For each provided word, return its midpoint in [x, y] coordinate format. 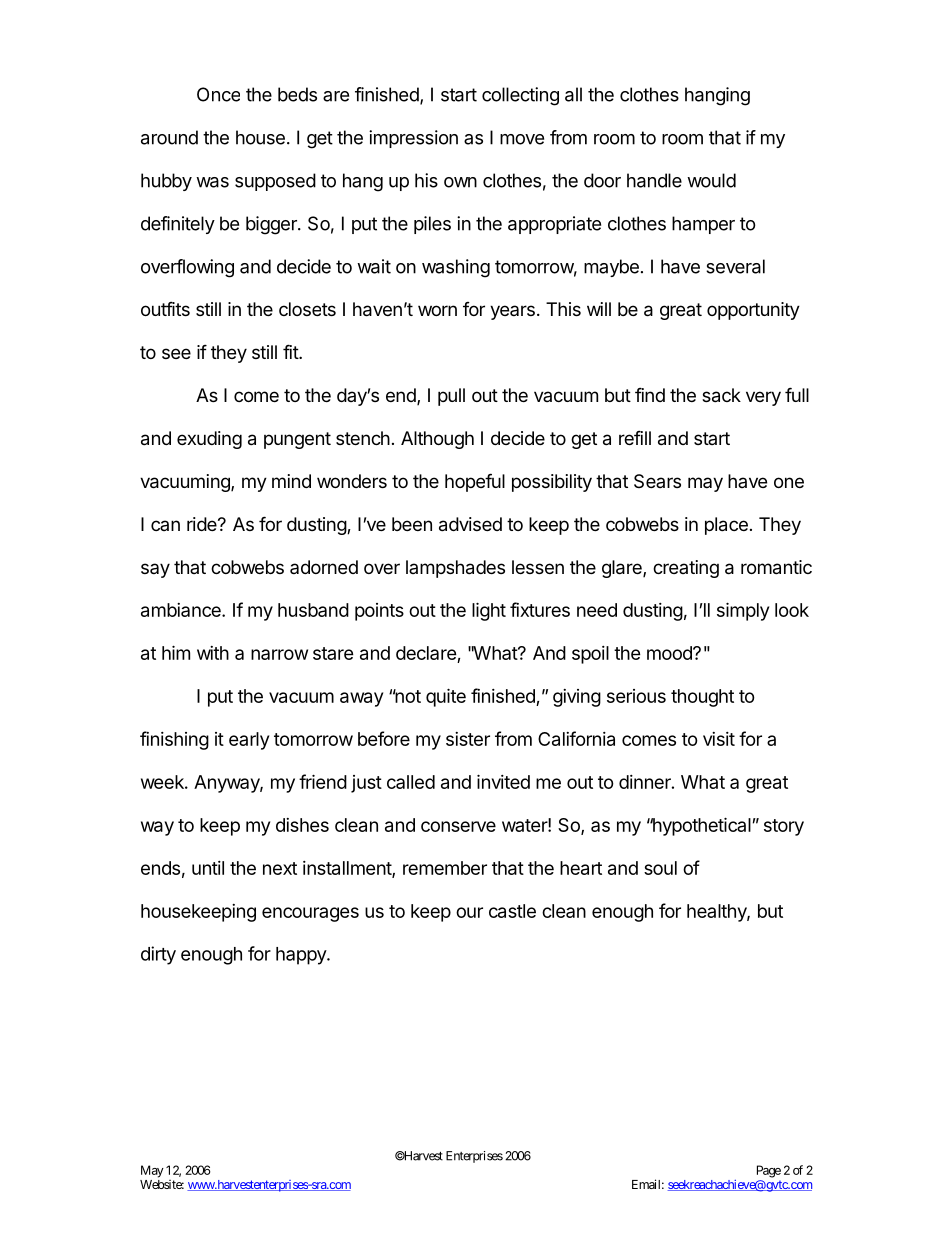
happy [302, 956]
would [711, 180]
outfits [165, 308]
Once [218, 94]
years [512, 312]
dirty [158, 955]
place [726, 526]
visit [719, 739]
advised [470, 524]
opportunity [753, 311]
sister [468, 739]
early [249, 741]
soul [660, 868]
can [165, 525]
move [522, 139]
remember [445, 868]
